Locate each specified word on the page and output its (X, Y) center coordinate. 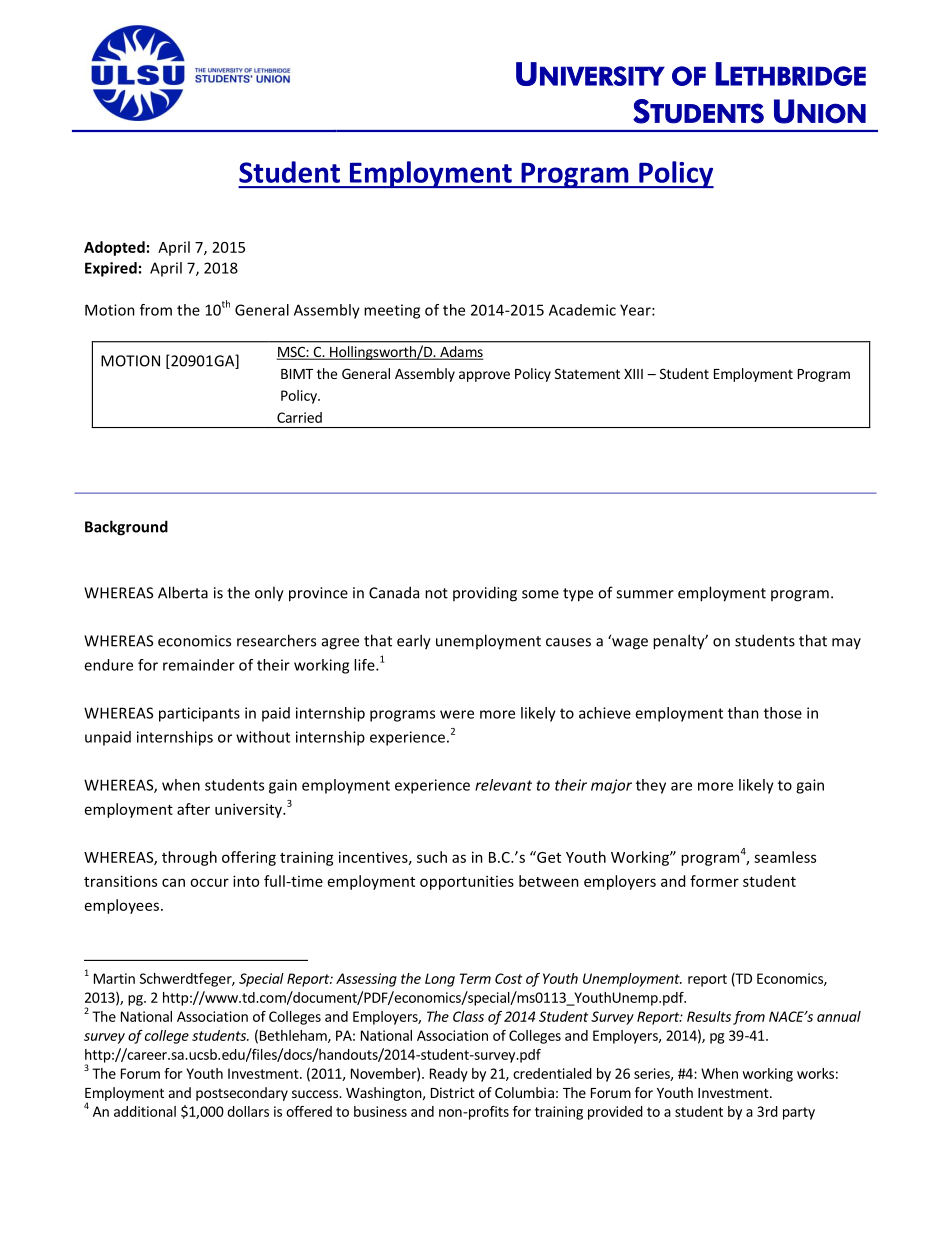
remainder (199, 665)
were (457, 714)
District (453, 1092)
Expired (111, 269)
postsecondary (242, 1094)
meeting (392, 311)
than (743, 713)
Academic (582, 310)
